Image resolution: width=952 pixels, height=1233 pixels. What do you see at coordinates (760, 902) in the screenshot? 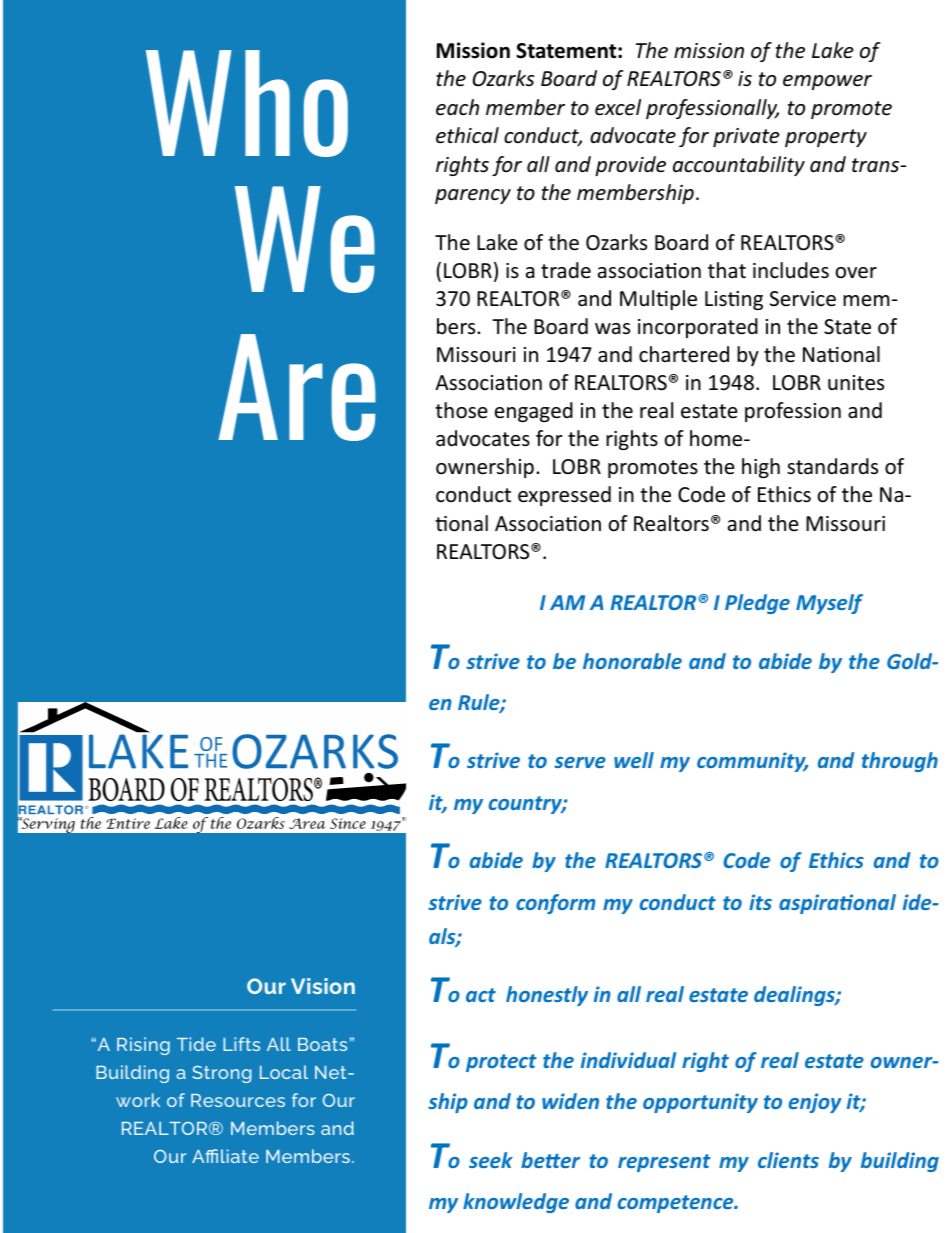
I see `its` at bounding box center [760, 902].
